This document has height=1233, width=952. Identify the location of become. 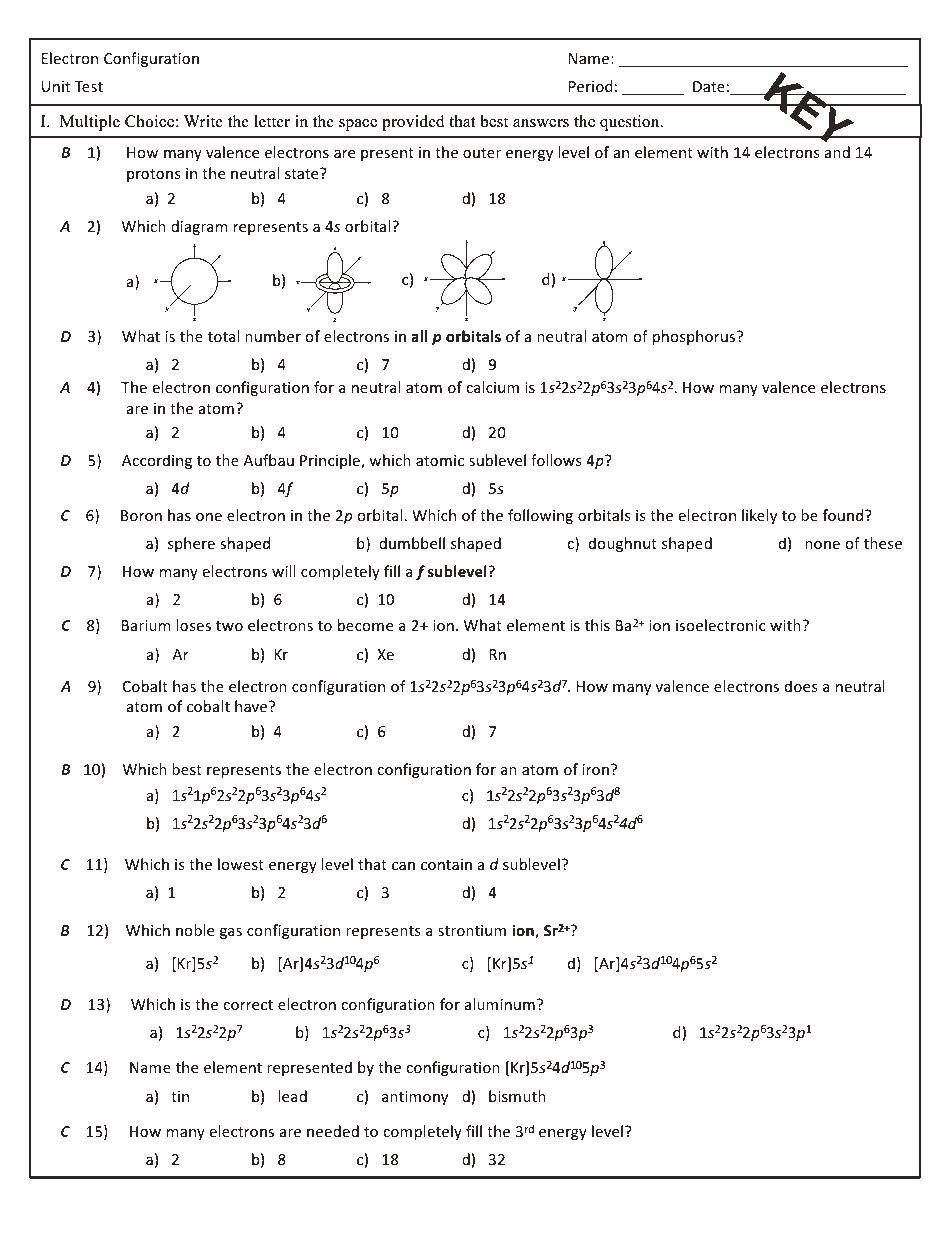
(365, 625).
